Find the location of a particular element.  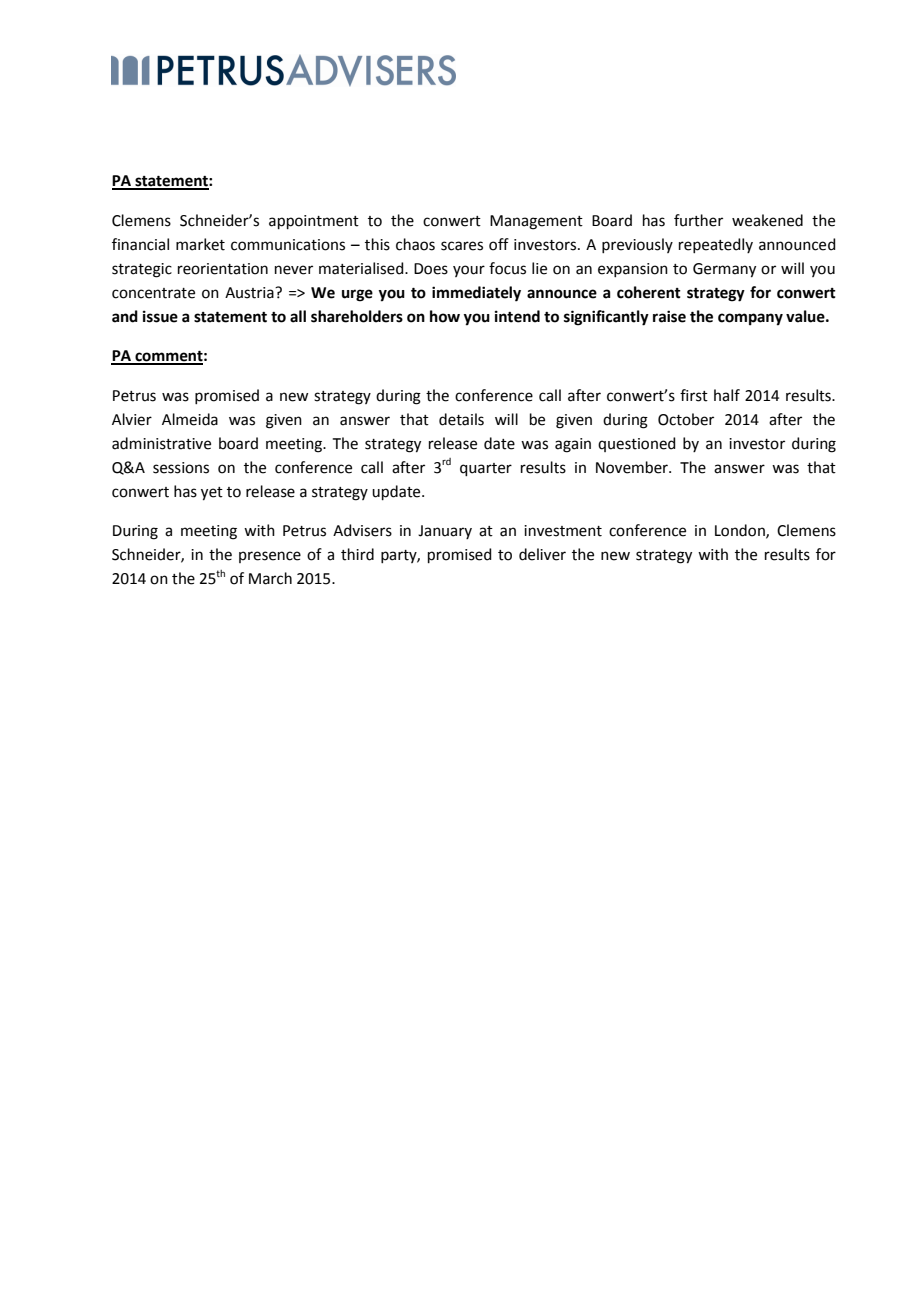

presence is located at coordinates (270, 557).
